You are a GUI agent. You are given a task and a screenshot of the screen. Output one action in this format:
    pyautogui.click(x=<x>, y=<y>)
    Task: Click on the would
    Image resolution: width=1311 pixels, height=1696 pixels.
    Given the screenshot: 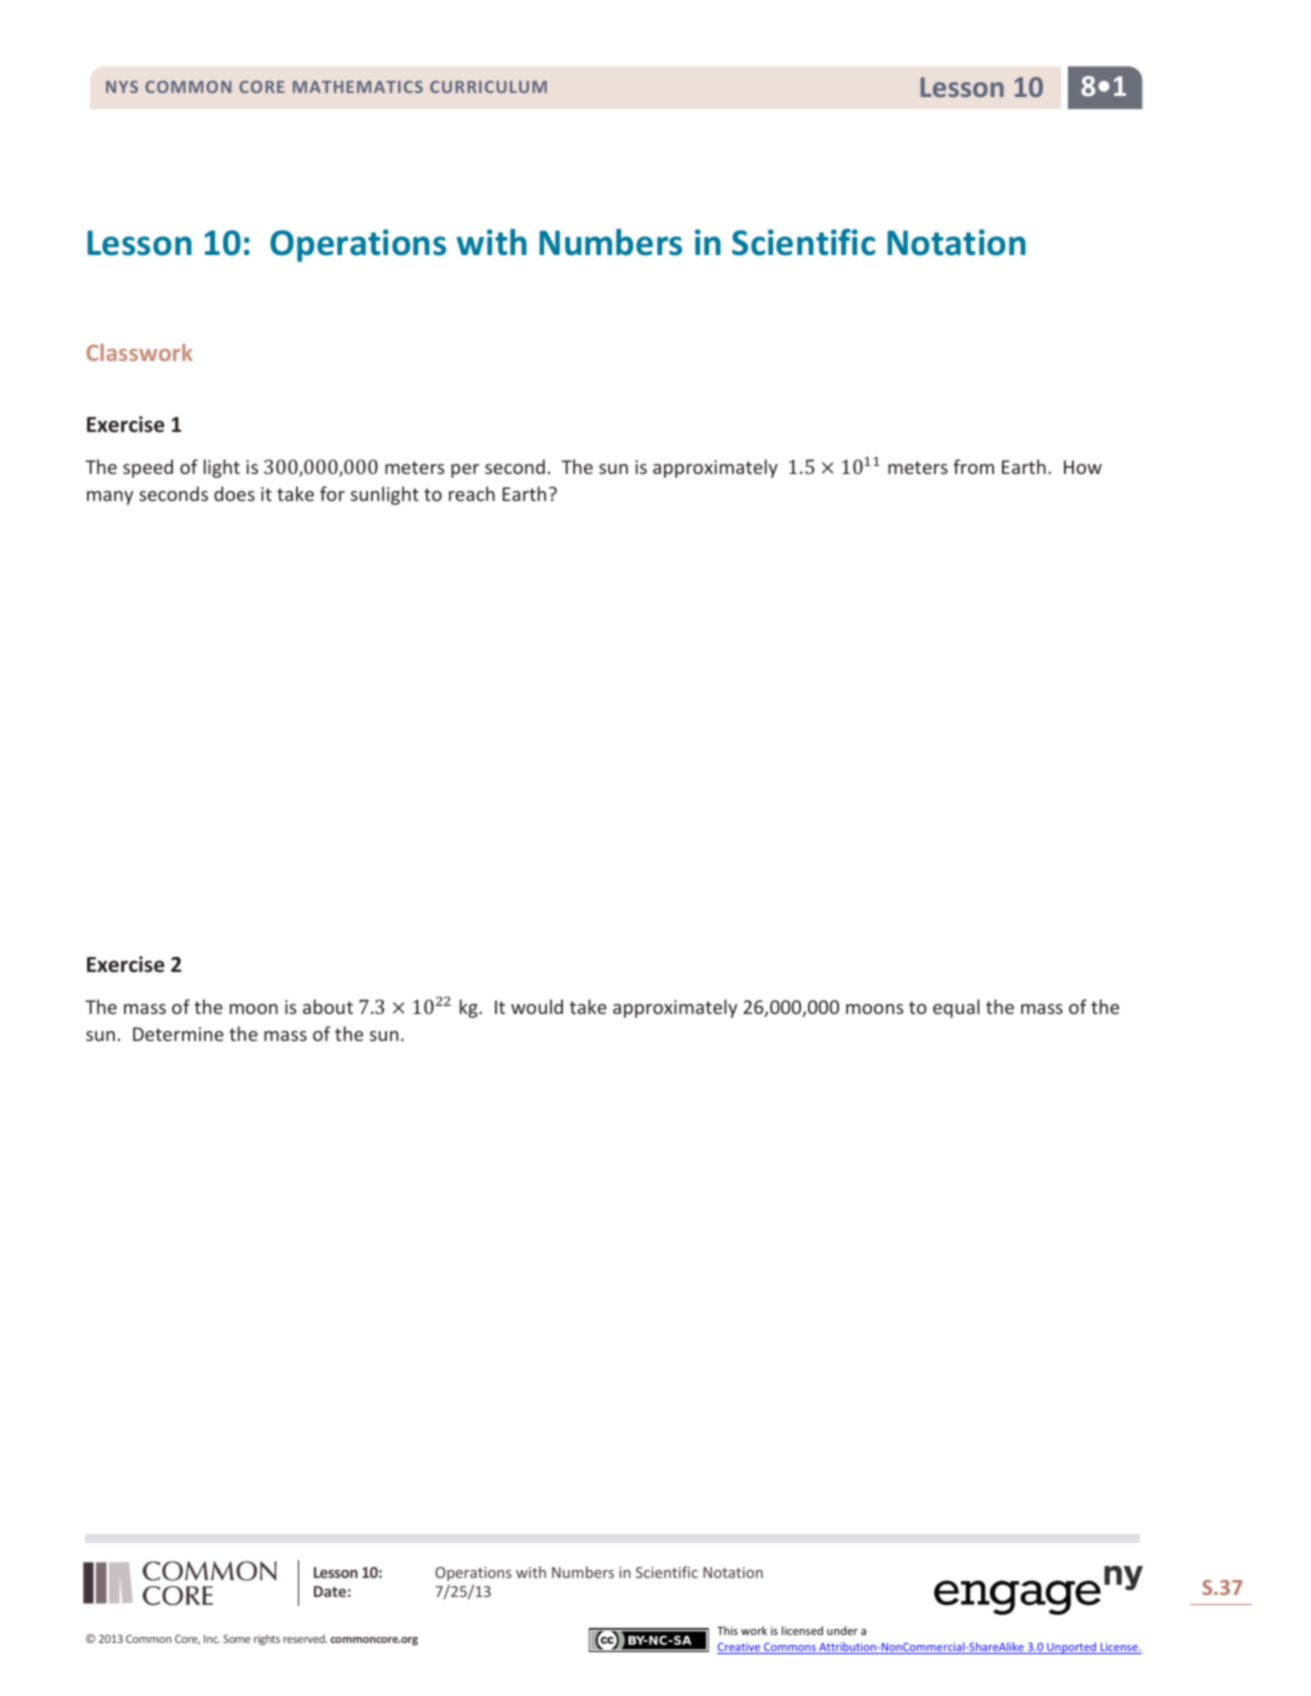 What is the action you would take?
    pyautogui.click(x=537, y=1006)
